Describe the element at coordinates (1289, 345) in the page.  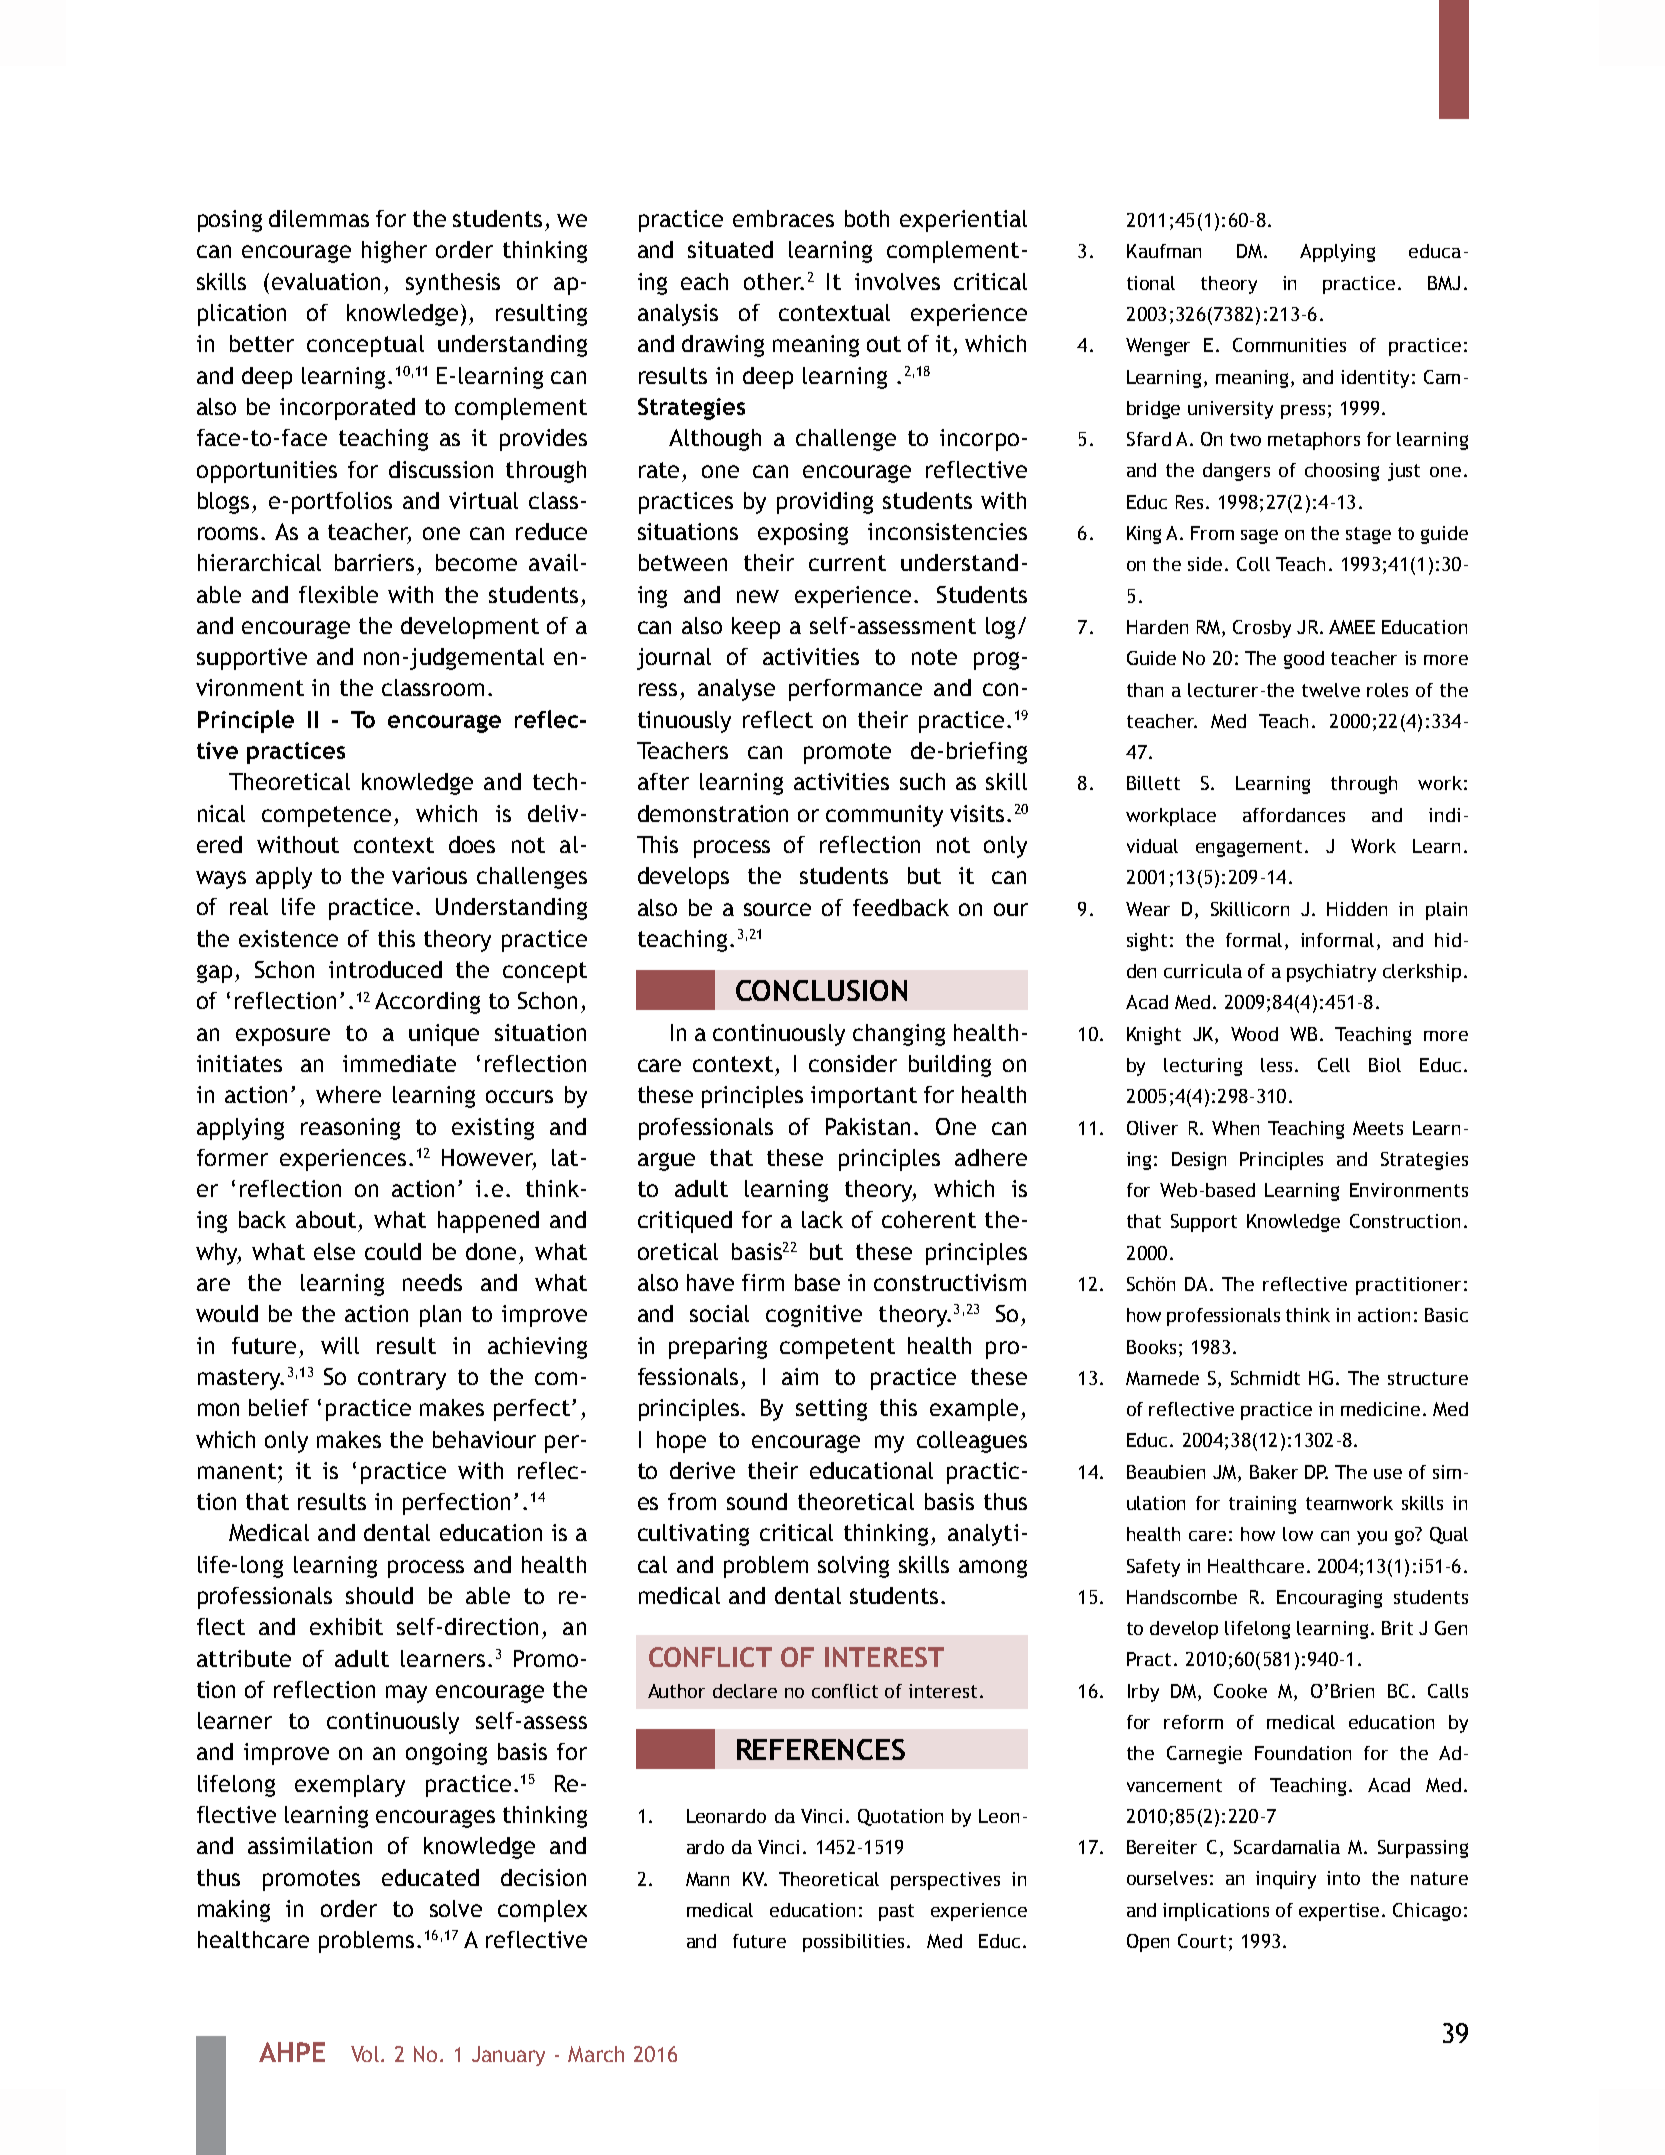
I see `Communities` at that location.
